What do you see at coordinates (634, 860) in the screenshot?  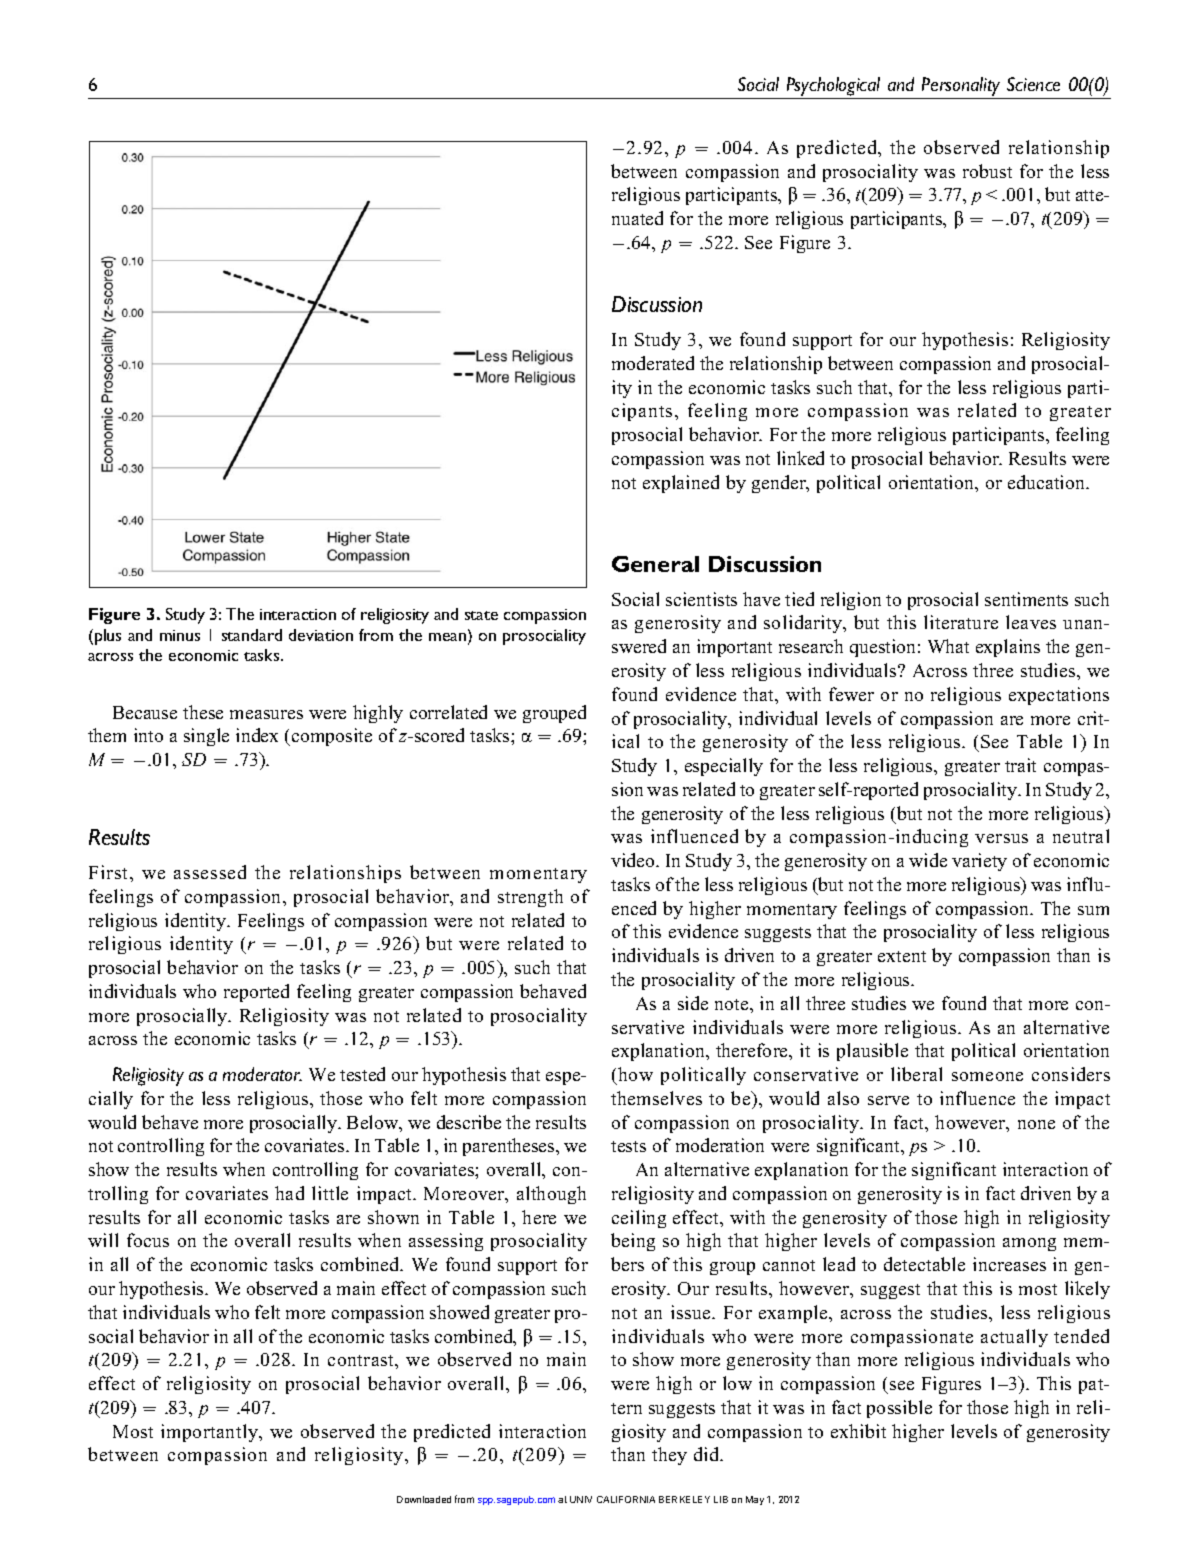 I see `video` at bounding box center [634, 860].
